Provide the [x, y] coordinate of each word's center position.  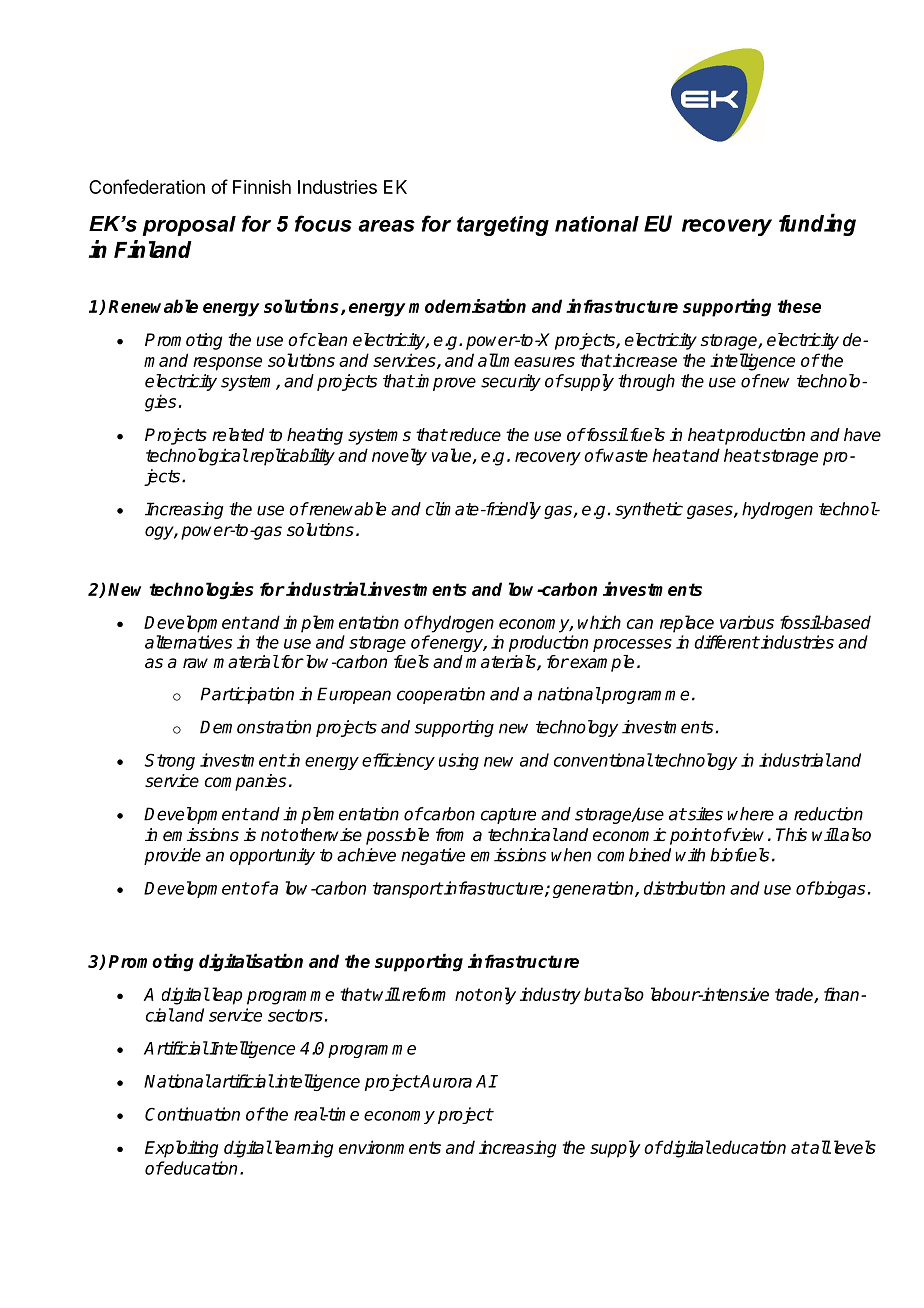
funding [817, 224]
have [862, 435]
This [791, 835]
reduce [474, 435]
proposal [189, 226]
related [238, 435]
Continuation [192, 1114]
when [571, 855]
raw [195, 663]
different [726, 642]
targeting [503, 226]
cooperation [441, 695]
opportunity [272, 856]
